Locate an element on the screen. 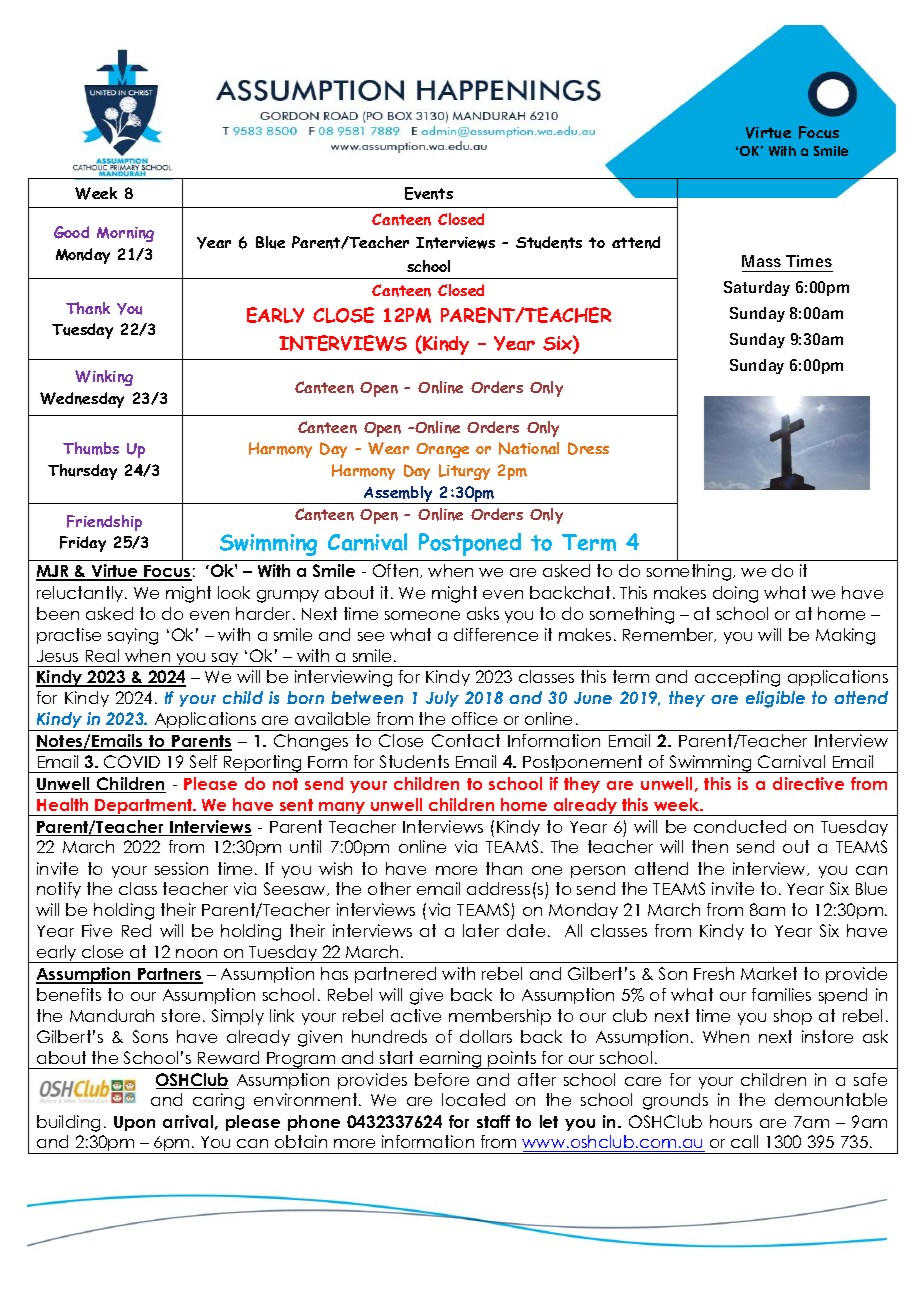 Image resolution: width=924 pixels, height=1308 pixels. Upon is located at coordinates (134, 1123).
